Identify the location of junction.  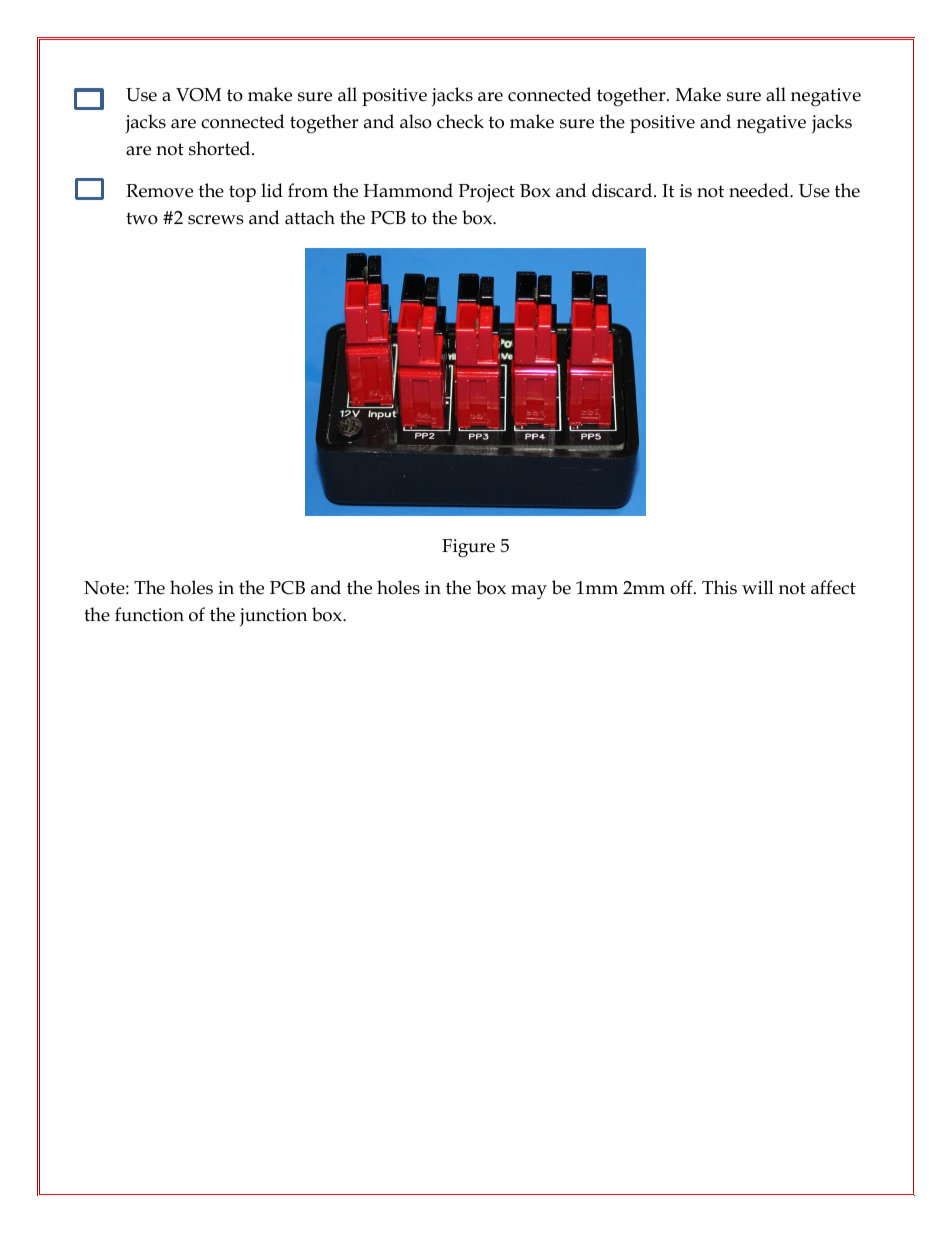
(273, 617).
